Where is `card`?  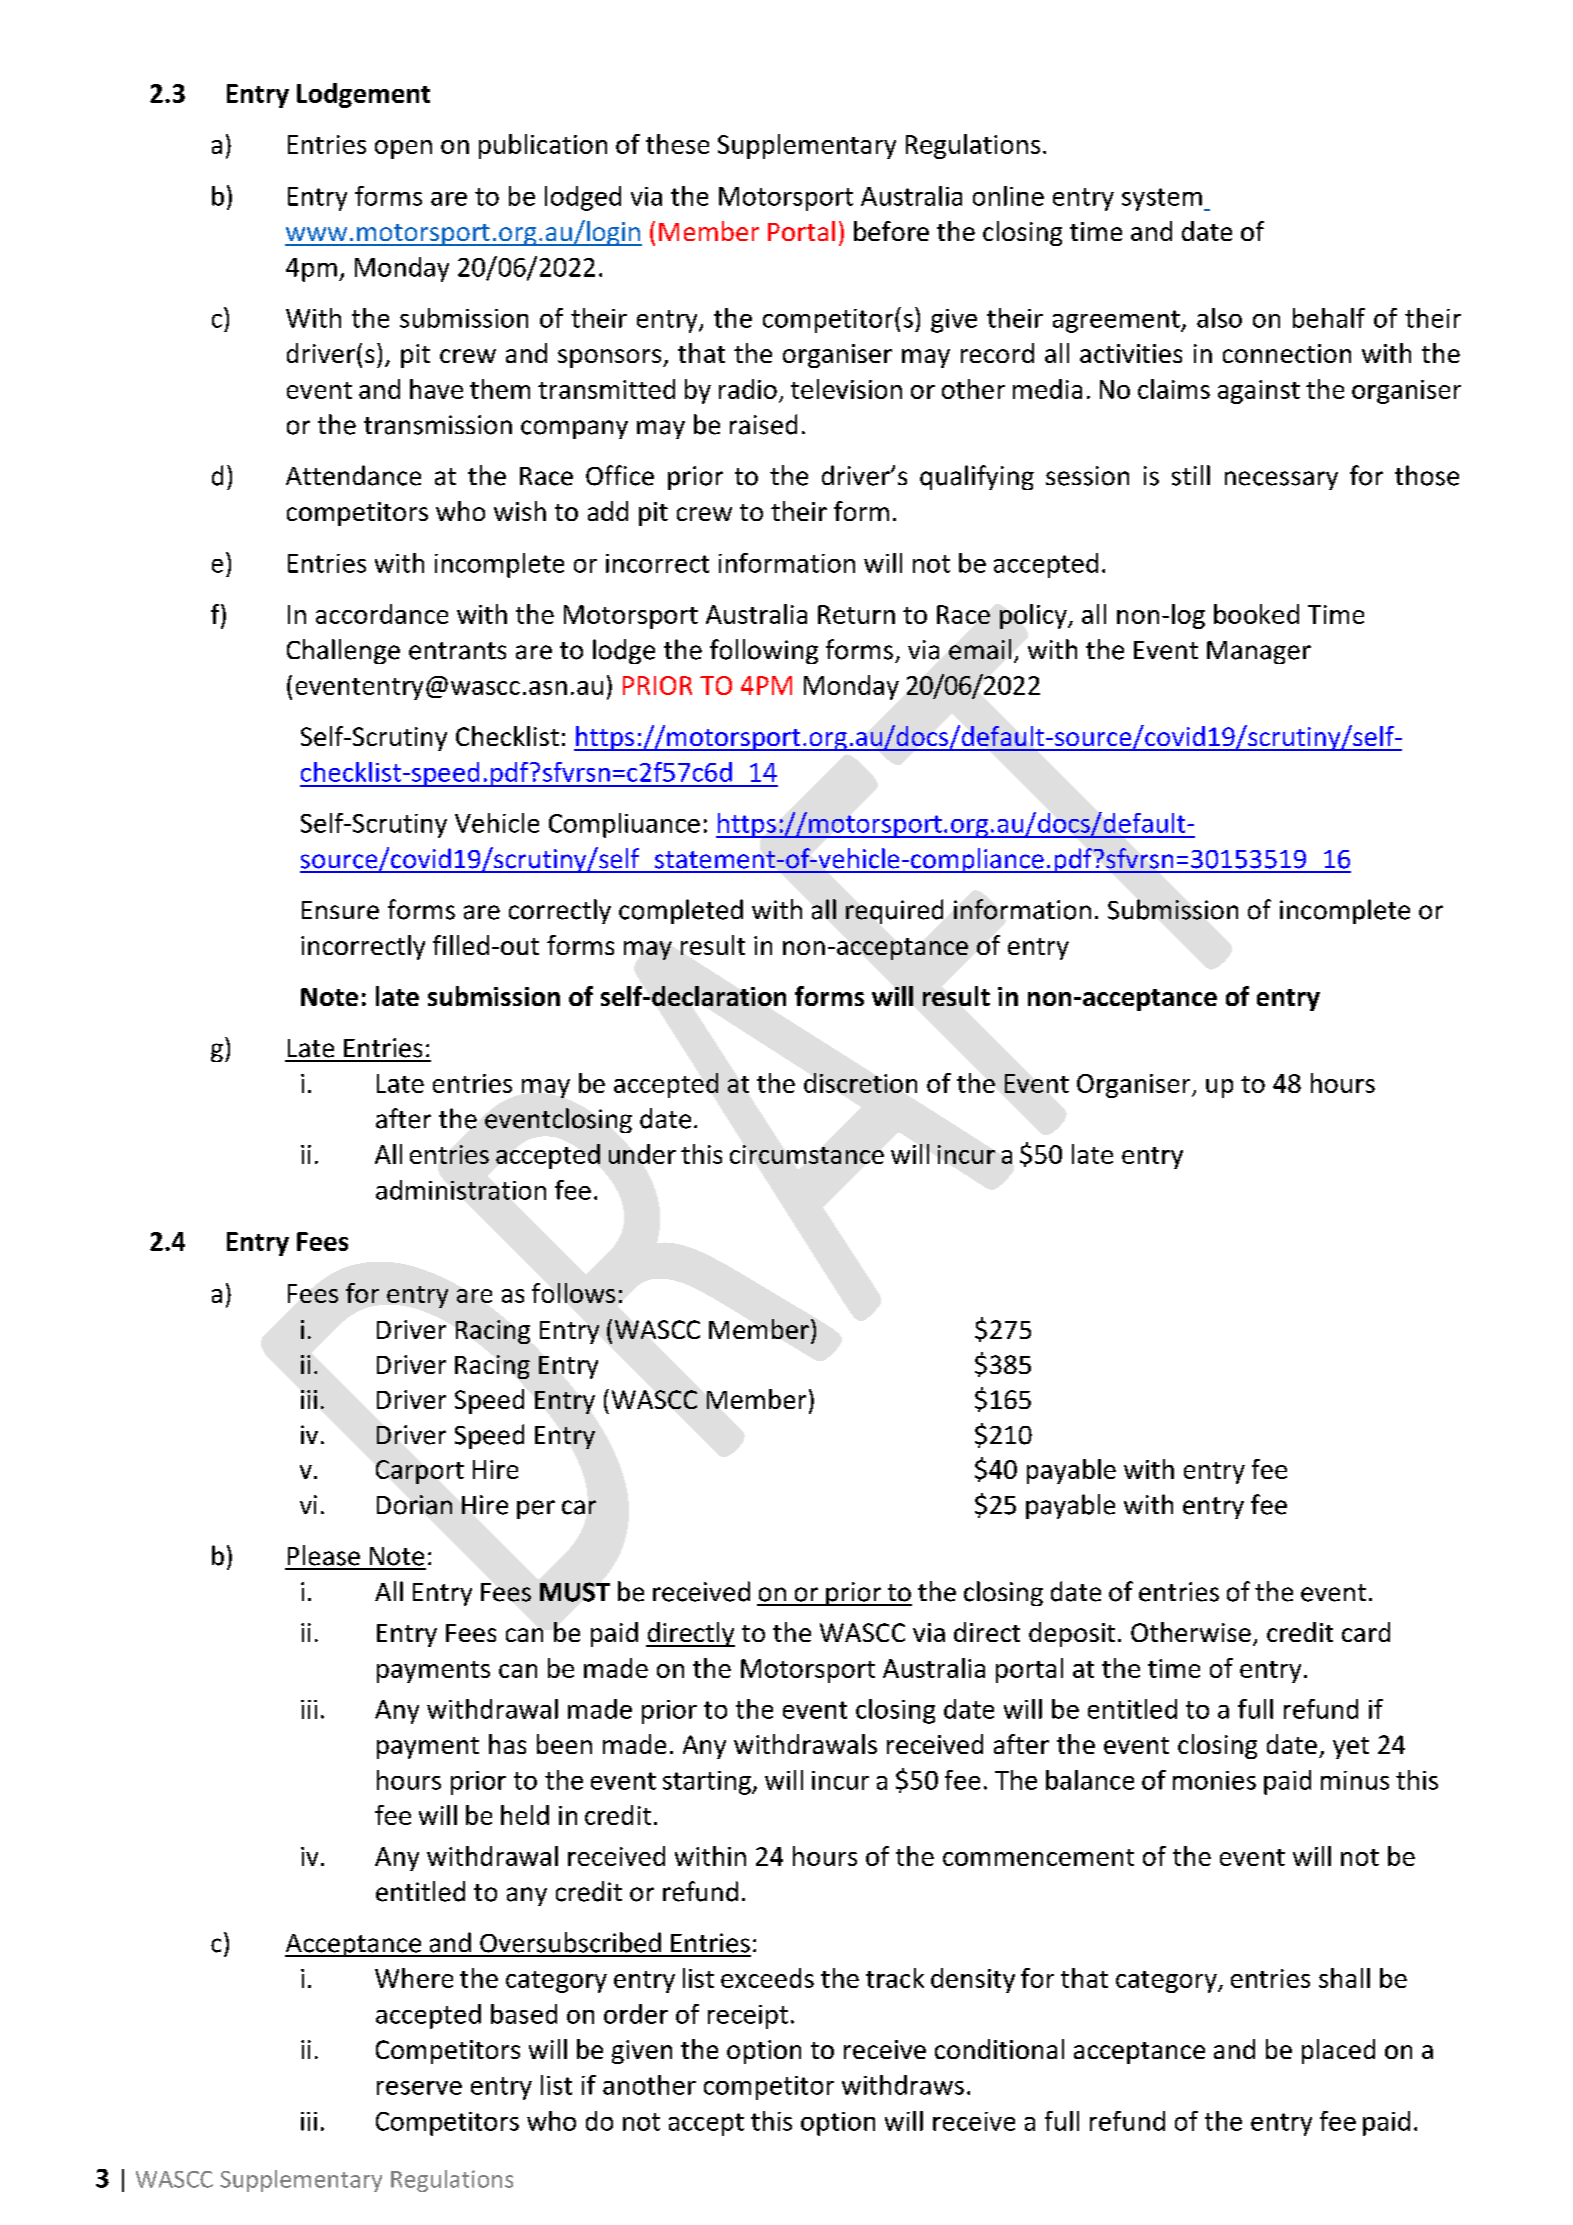 card is located at coordinates (1366, 1632).
